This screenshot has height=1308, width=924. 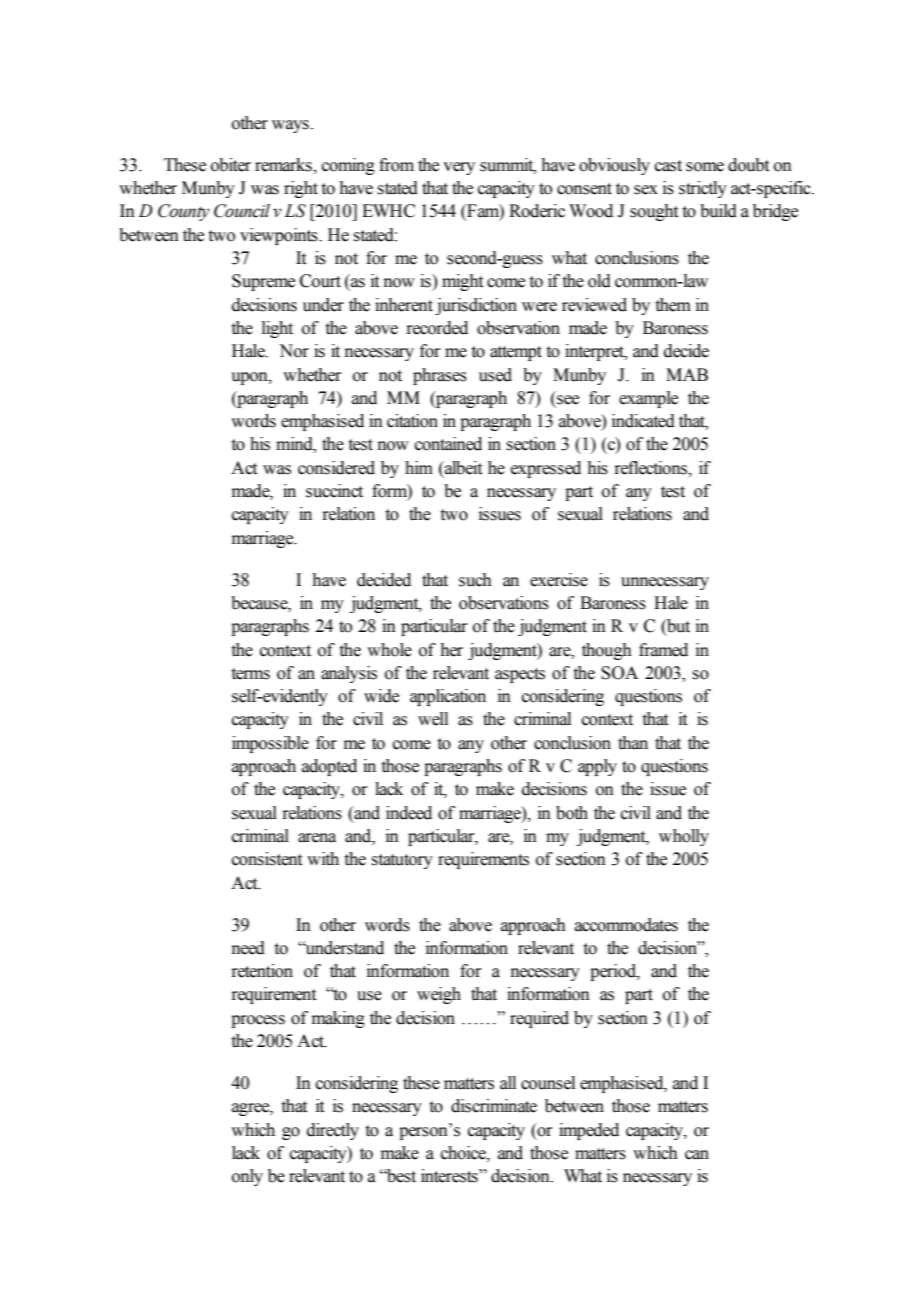 What do you see at coordinates (284, 165) in the screenshot?
I see `remarks` at bounding box center [284, 165].
